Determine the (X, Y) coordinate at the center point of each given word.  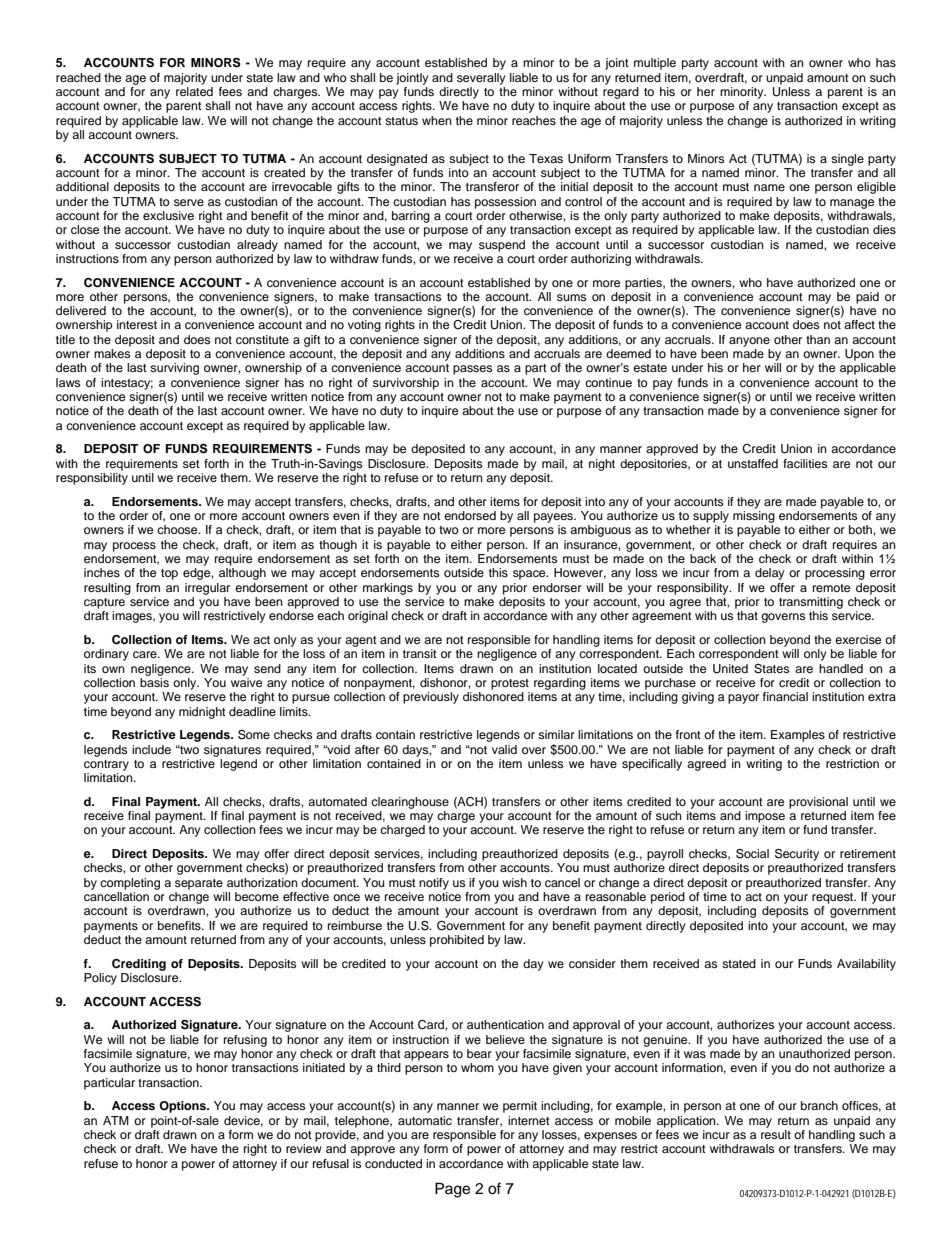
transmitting (811, 603)
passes (472, 370)
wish (514, 882)
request (834, 898)
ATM (116, 1120)
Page (452, 1190)
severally (481, 79)
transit (420, 653)
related (194, 91)
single (847, 160)
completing (130, 884)
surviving (174, 369)
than (818, 339)
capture (104, 603)
